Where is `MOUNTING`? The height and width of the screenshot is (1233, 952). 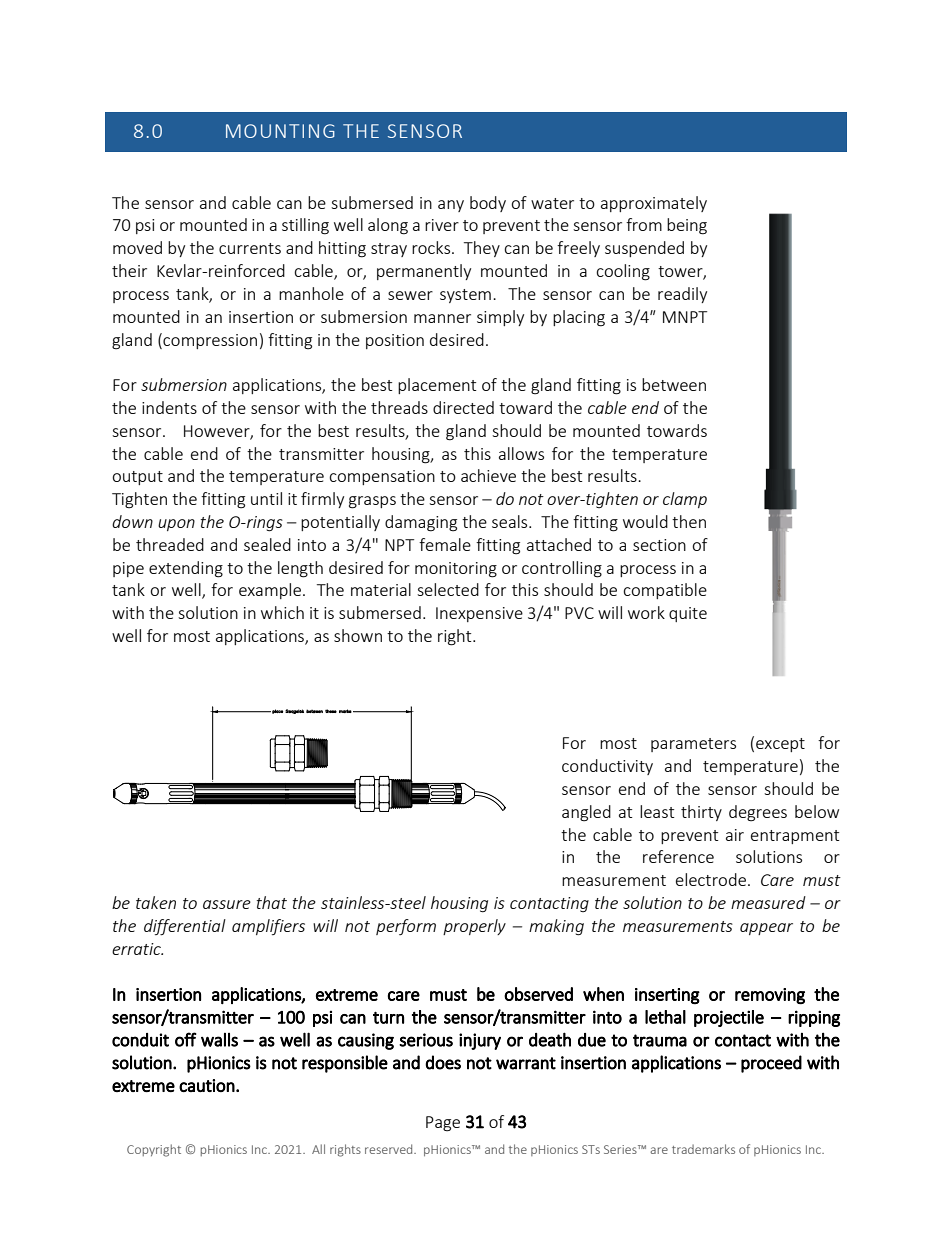 MOUNTING is located at coordinates (280, 131).
